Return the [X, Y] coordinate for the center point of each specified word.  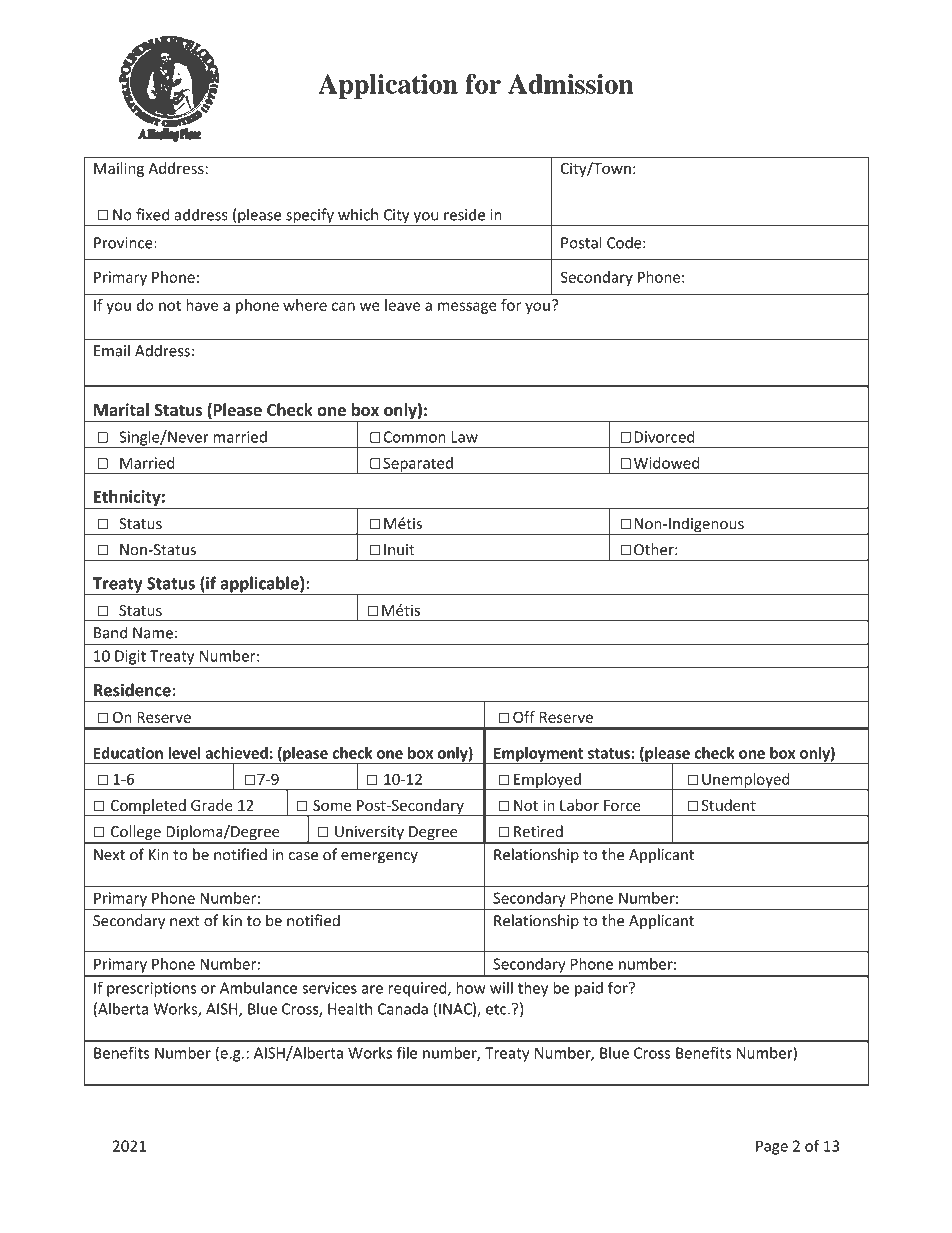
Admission [570, 84]
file [407, 1052]
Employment [539, 755]
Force [622, 805]
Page [772, 1147]
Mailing [119, 169]
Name [153, 633]
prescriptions [151, 989]
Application [388, 86]
